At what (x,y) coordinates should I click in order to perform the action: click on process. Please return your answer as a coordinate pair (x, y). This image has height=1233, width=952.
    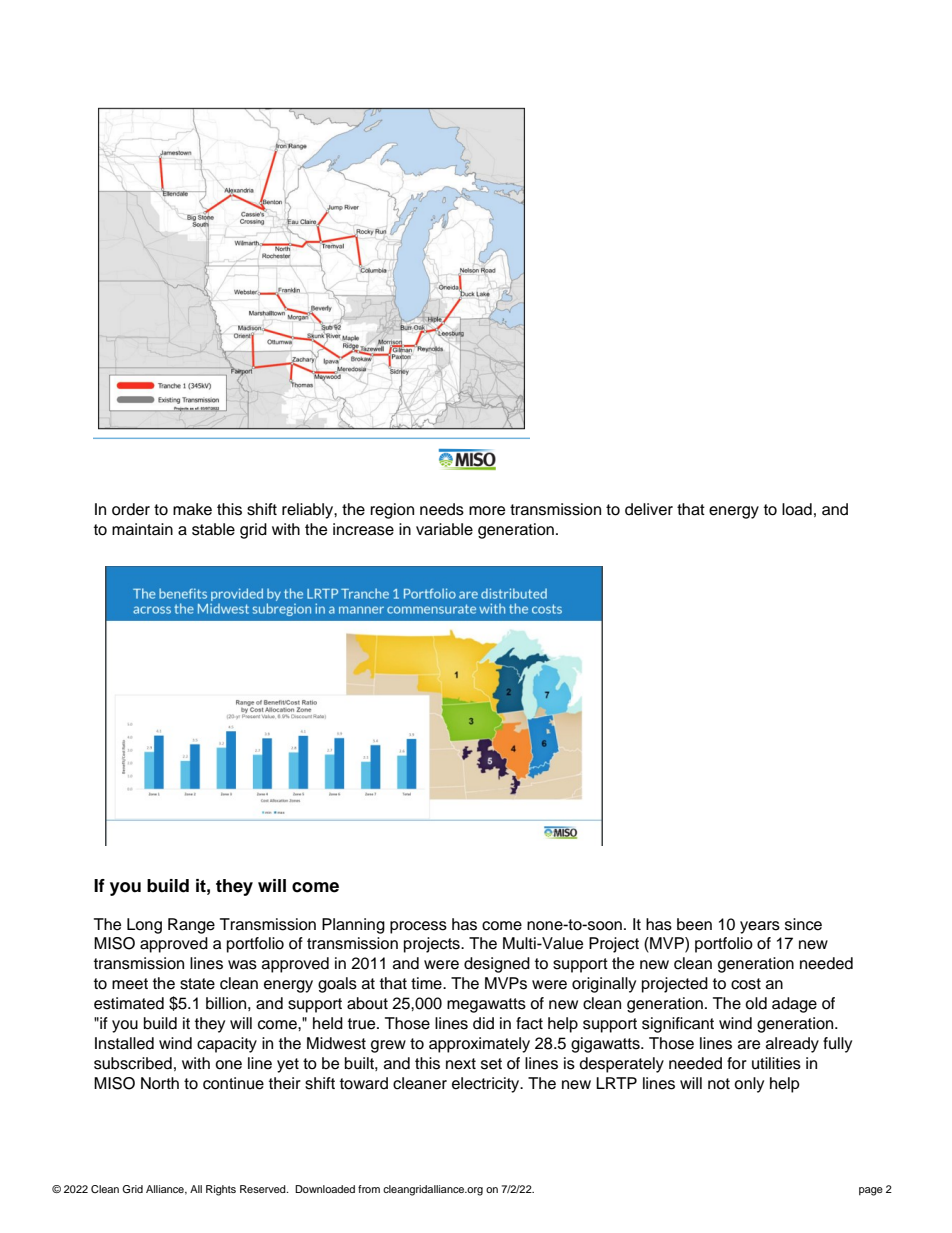
    Looking at the image, I should click on (418, 927).
